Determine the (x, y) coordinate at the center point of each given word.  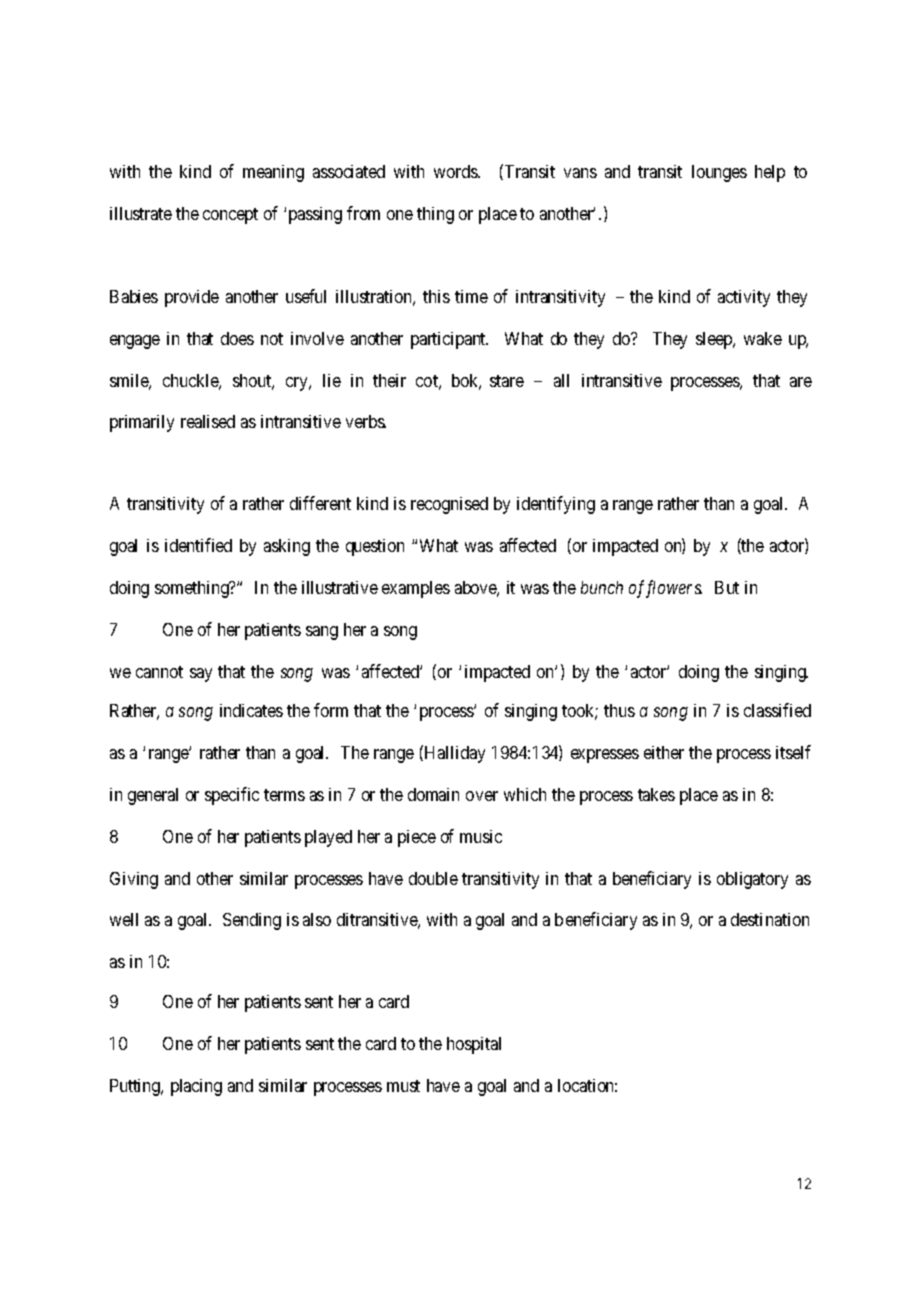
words (456, 171)
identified (198, 545)
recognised (449, 505)
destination (770, 919)
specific (232, 796)
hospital (474, 1045)
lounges (719, 173)
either (664, 752)
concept (230, 216)
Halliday (453, 754)
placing (196, 1087)
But (727, 587)
